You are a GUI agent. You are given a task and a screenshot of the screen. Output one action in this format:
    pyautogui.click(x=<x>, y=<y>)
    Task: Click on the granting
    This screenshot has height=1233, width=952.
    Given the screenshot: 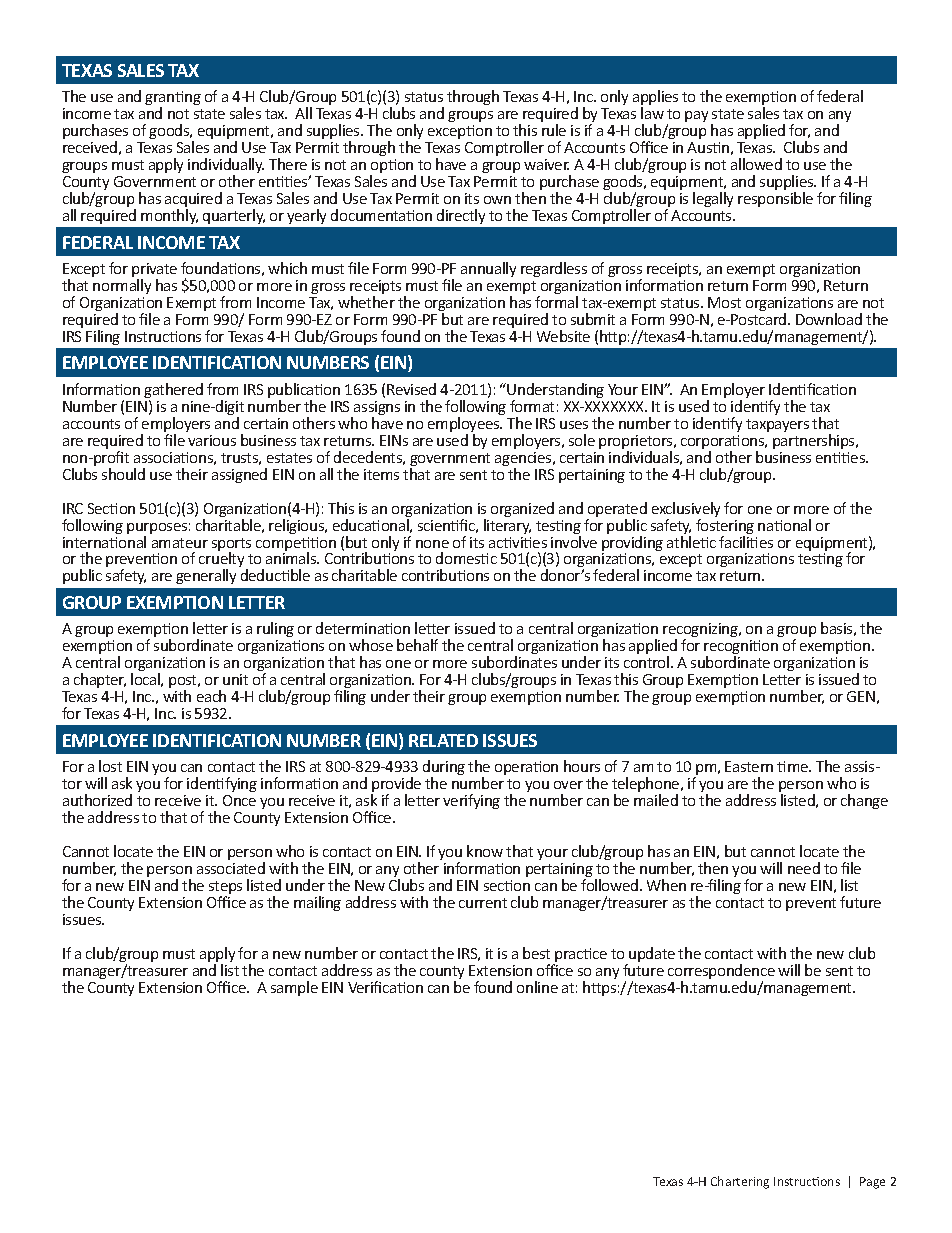 What is the action you would take?
    pyautogui.click(x=173, y=99)
